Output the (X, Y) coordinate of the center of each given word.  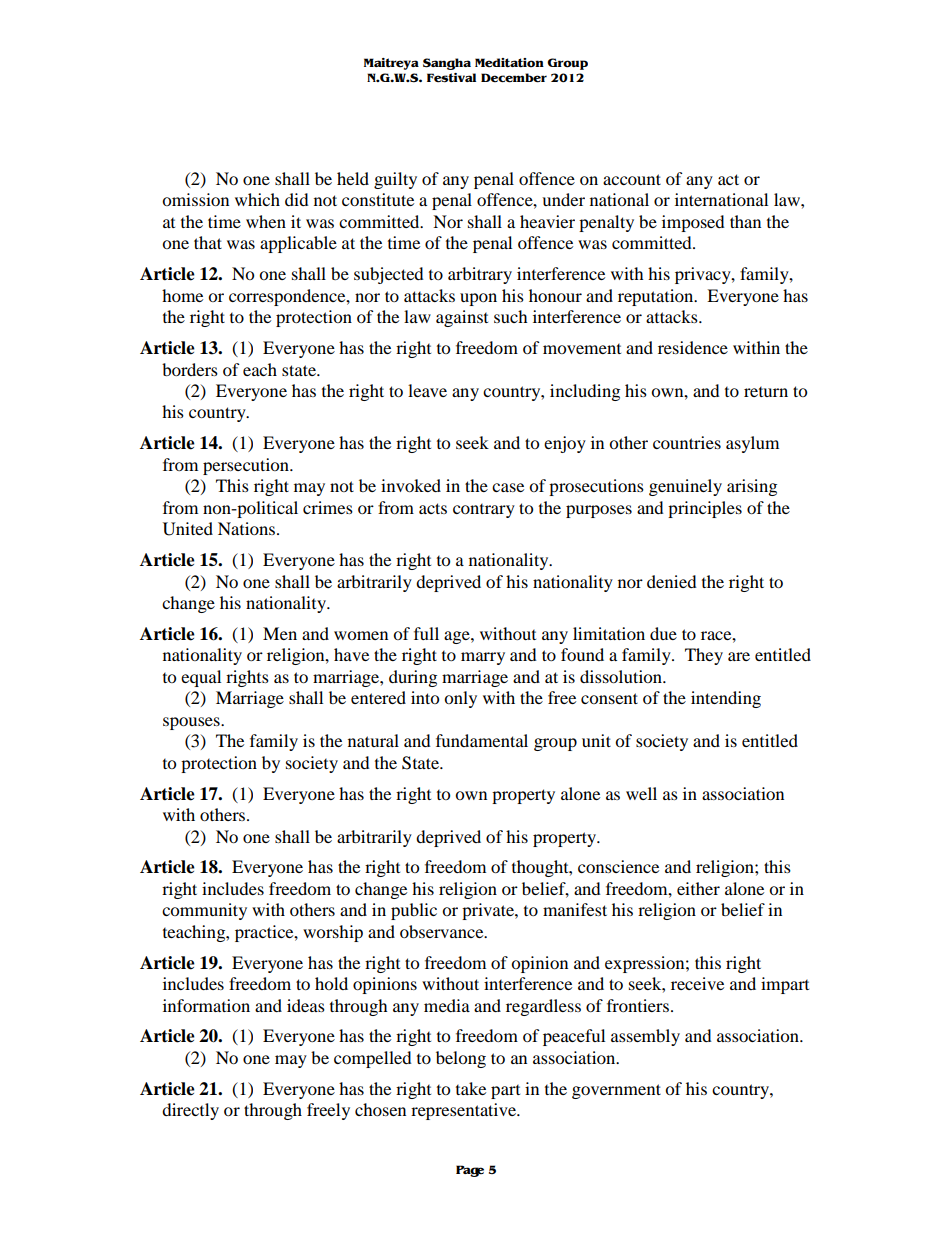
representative (464, 1111)
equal (201, 678)
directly (190, 1111)
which (257, 199)
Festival (451, 78)
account (632, 179)
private (489, 911)
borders (190, 369)
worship (333, 933)
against (462, 318)
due (663, 633)
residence (693, 347)
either (698, 888)
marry (483, 658)
